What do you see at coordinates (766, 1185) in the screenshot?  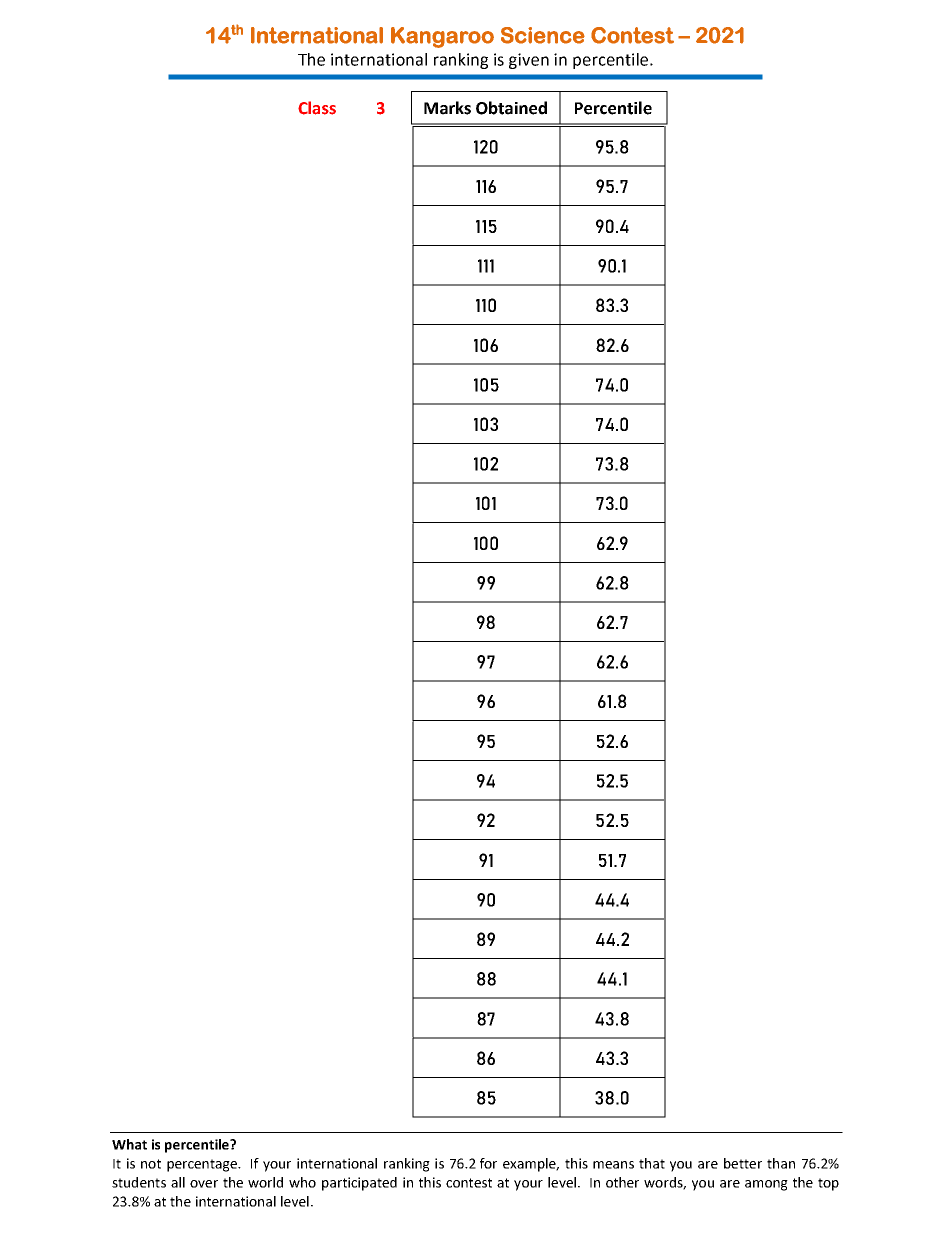 I see `among` at bounding box center [766, 1185].
